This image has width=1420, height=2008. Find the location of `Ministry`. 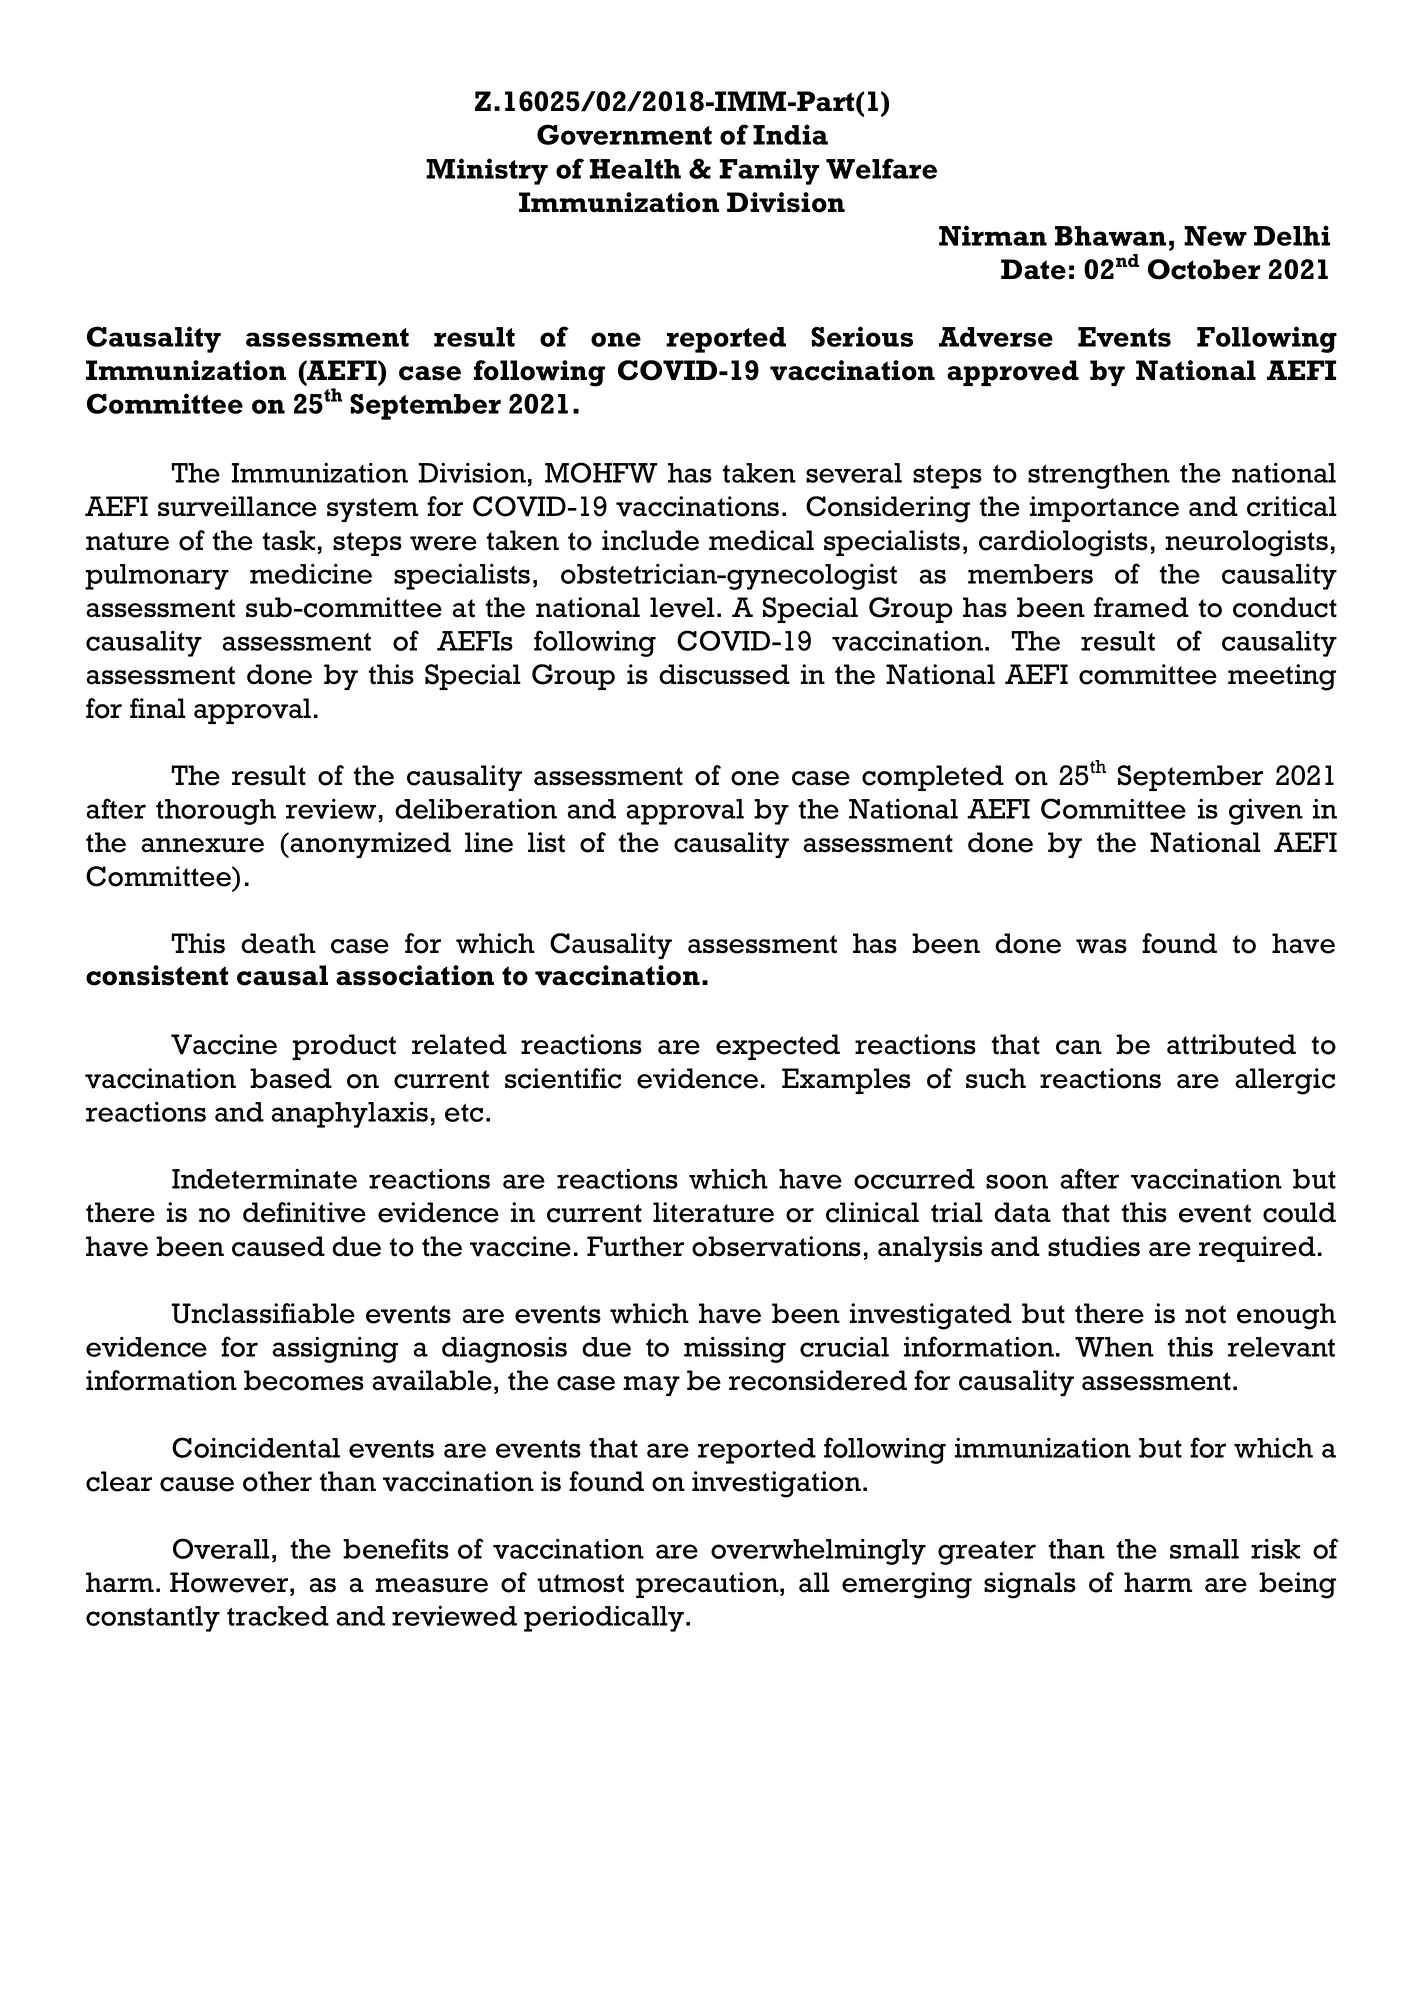

Ministry is located at coordinates (487, 171).
